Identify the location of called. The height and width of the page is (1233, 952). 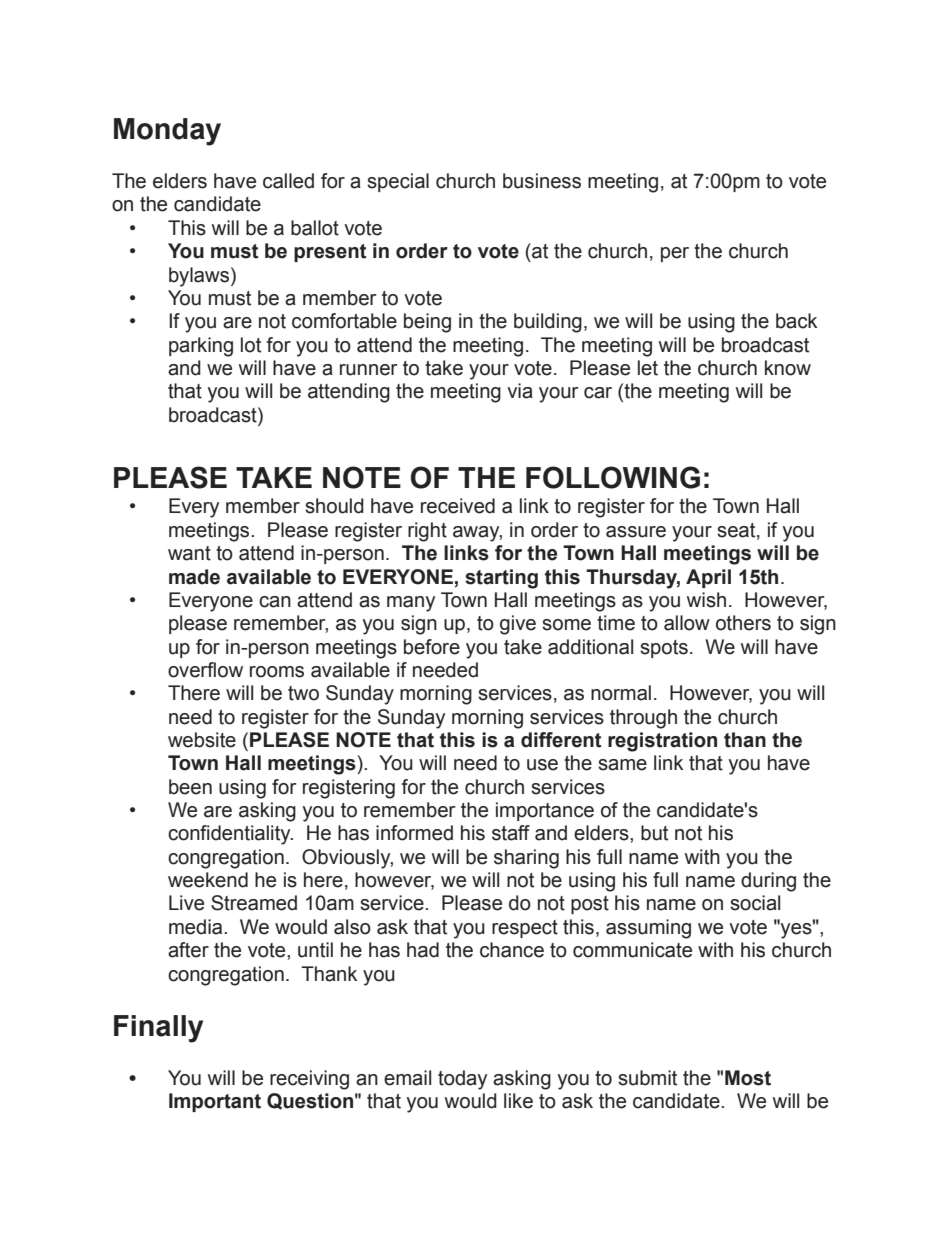
(288, 181).
